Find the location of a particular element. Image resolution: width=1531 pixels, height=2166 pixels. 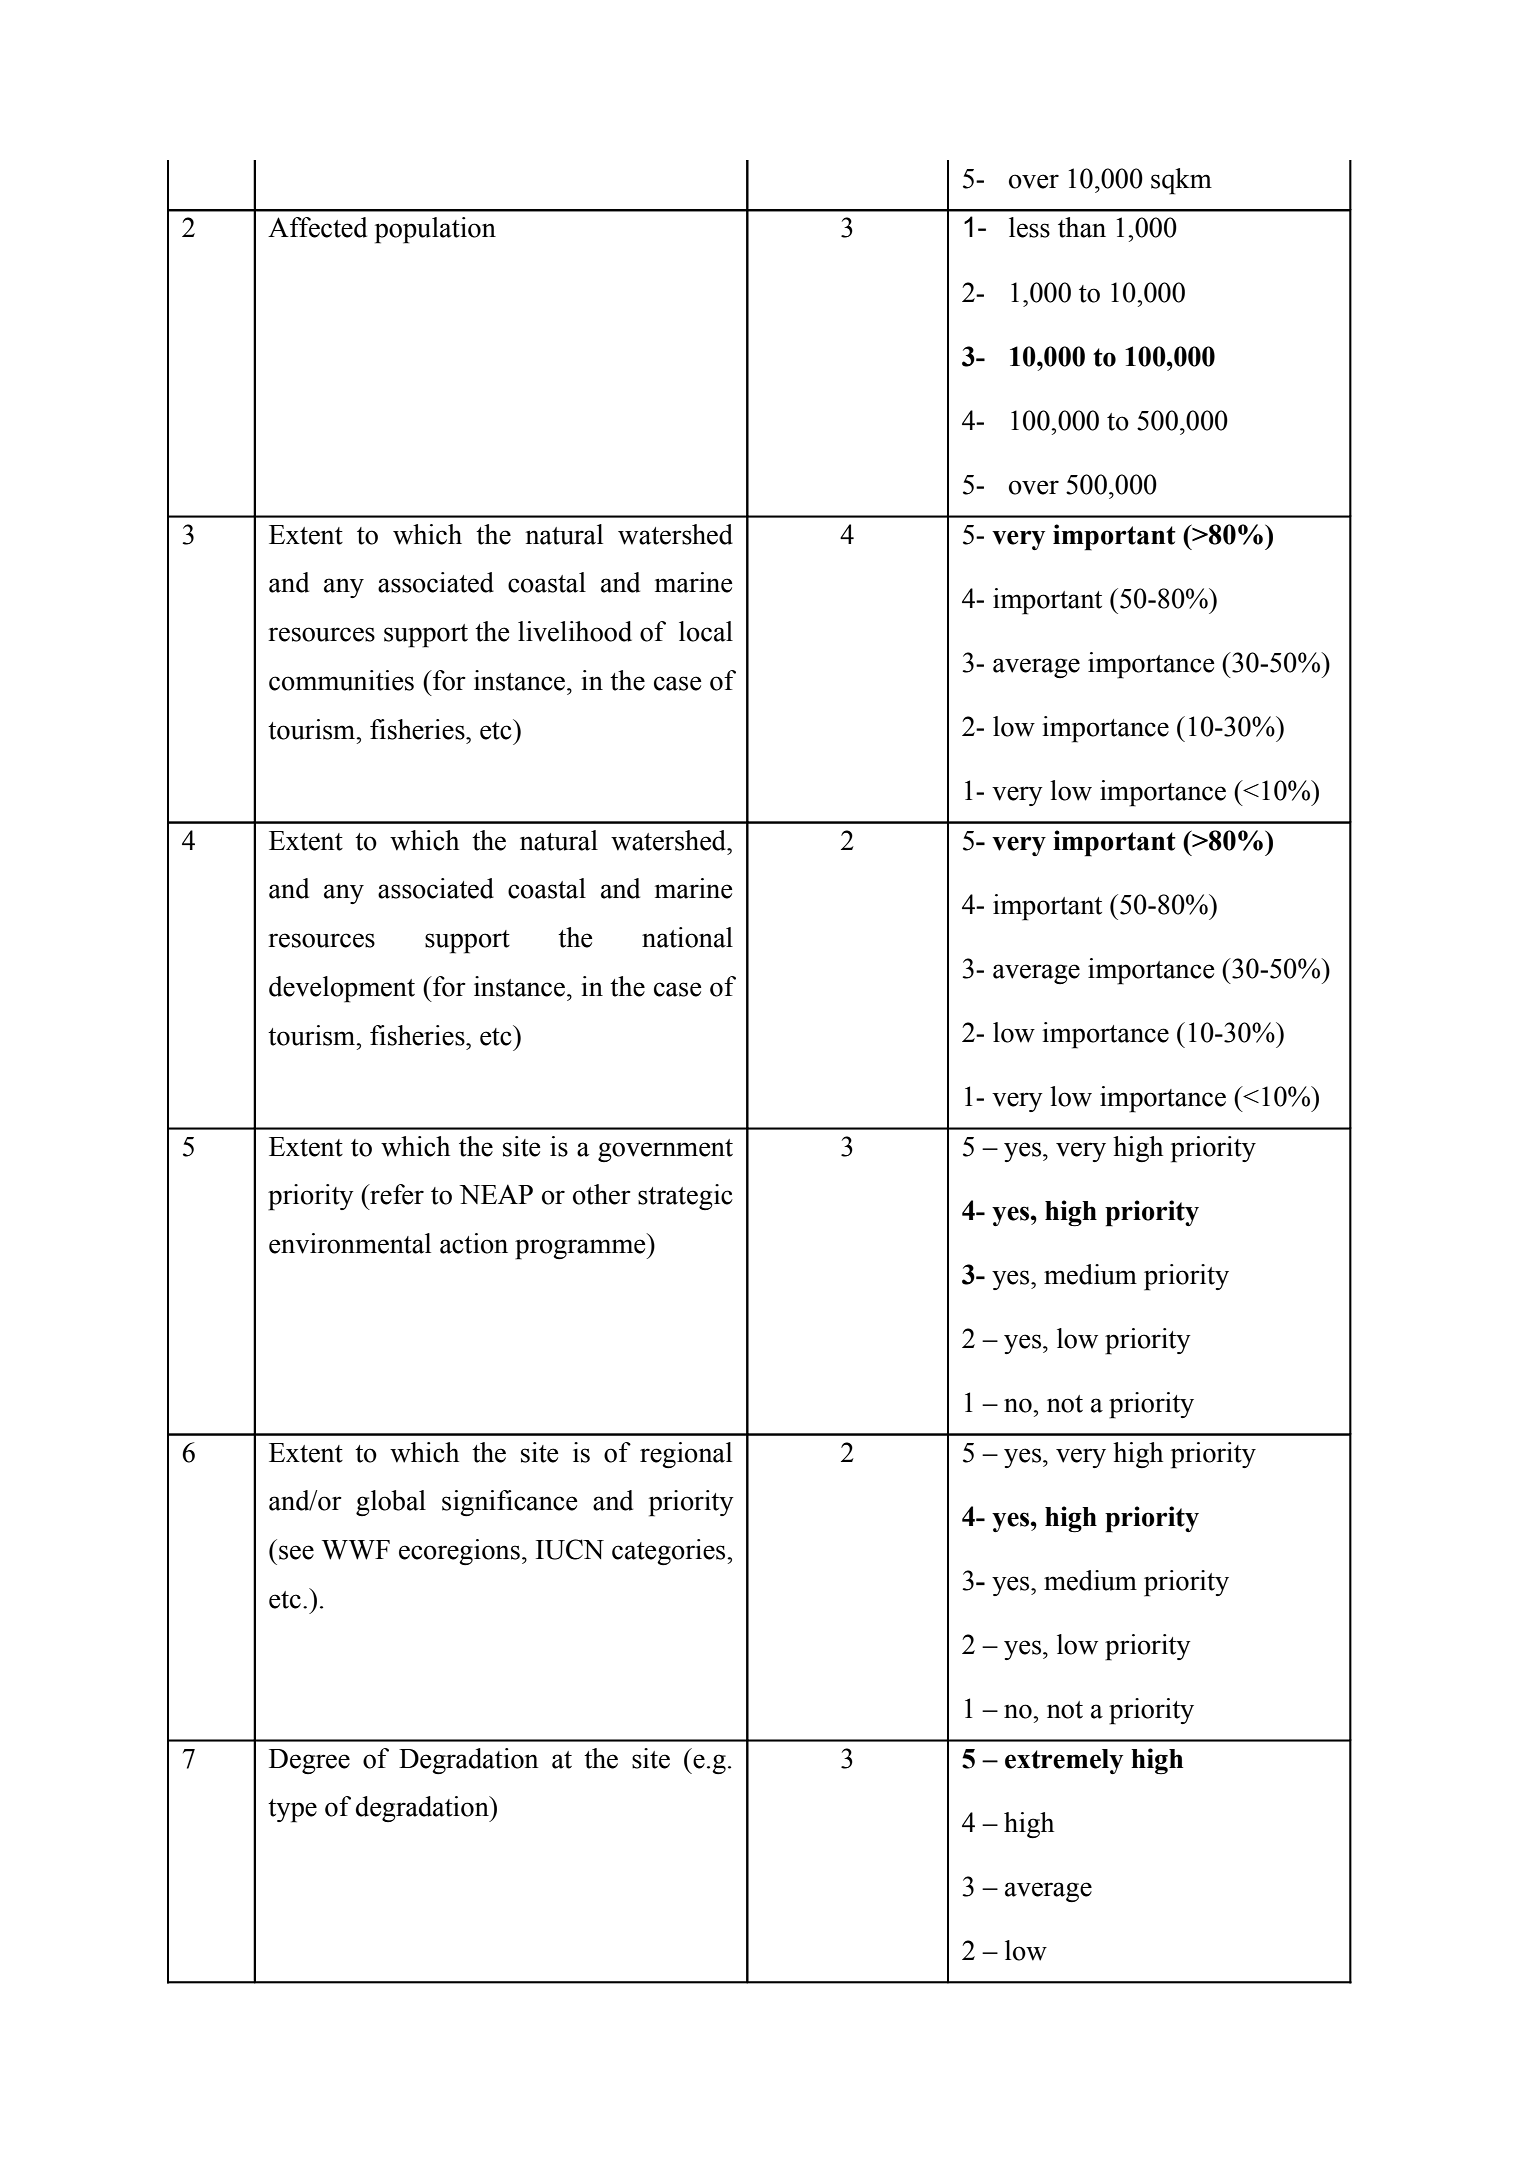

population is located at coordinates (435, 230).
